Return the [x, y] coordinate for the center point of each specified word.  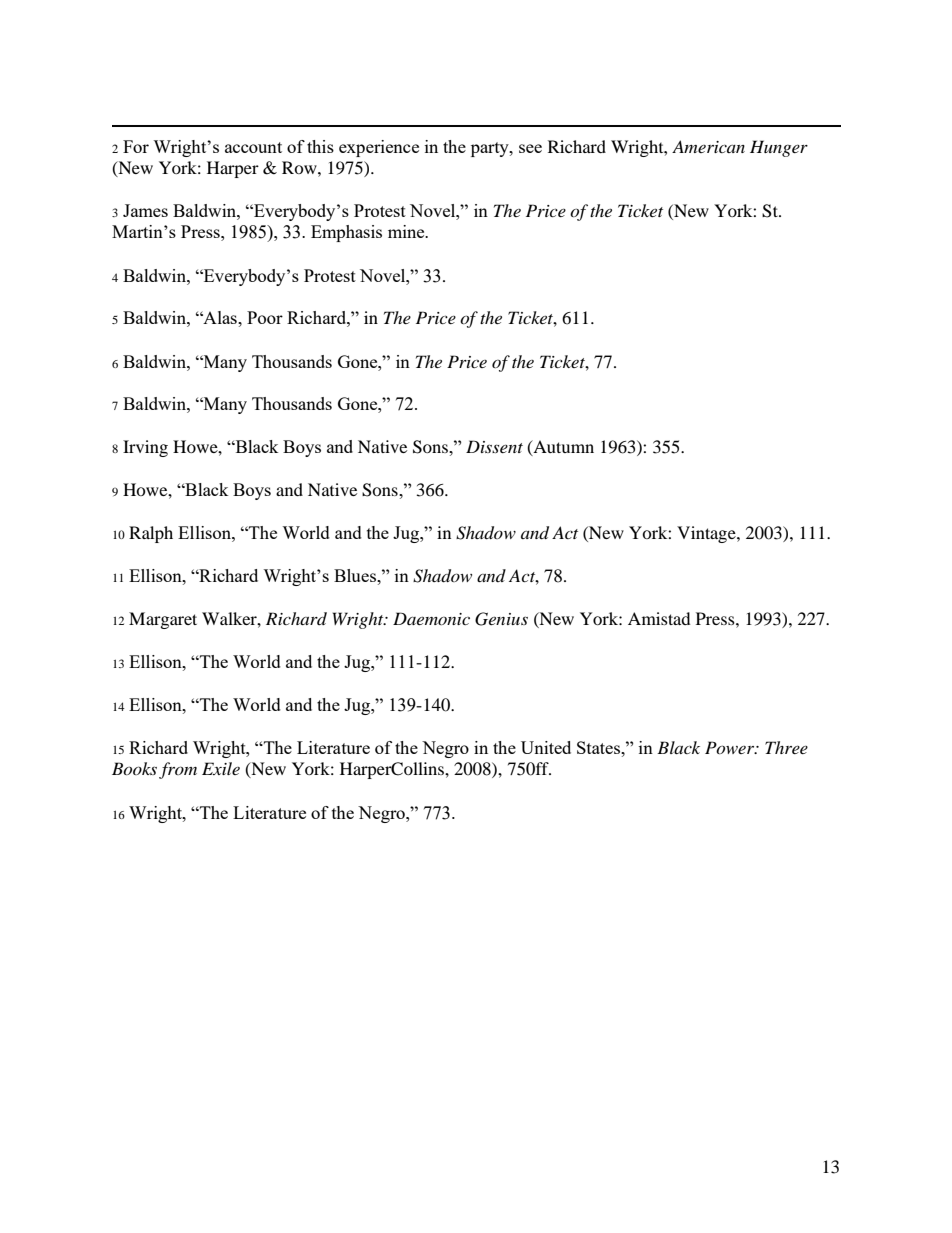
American [708, 146]
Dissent [494, 446]
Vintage [707, 534]
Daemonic [431, 618]
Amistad [659, 618]
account [253, 147]
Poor [265, 317]
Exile [221, 768]
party [491, 149]
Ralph [151, 534]
